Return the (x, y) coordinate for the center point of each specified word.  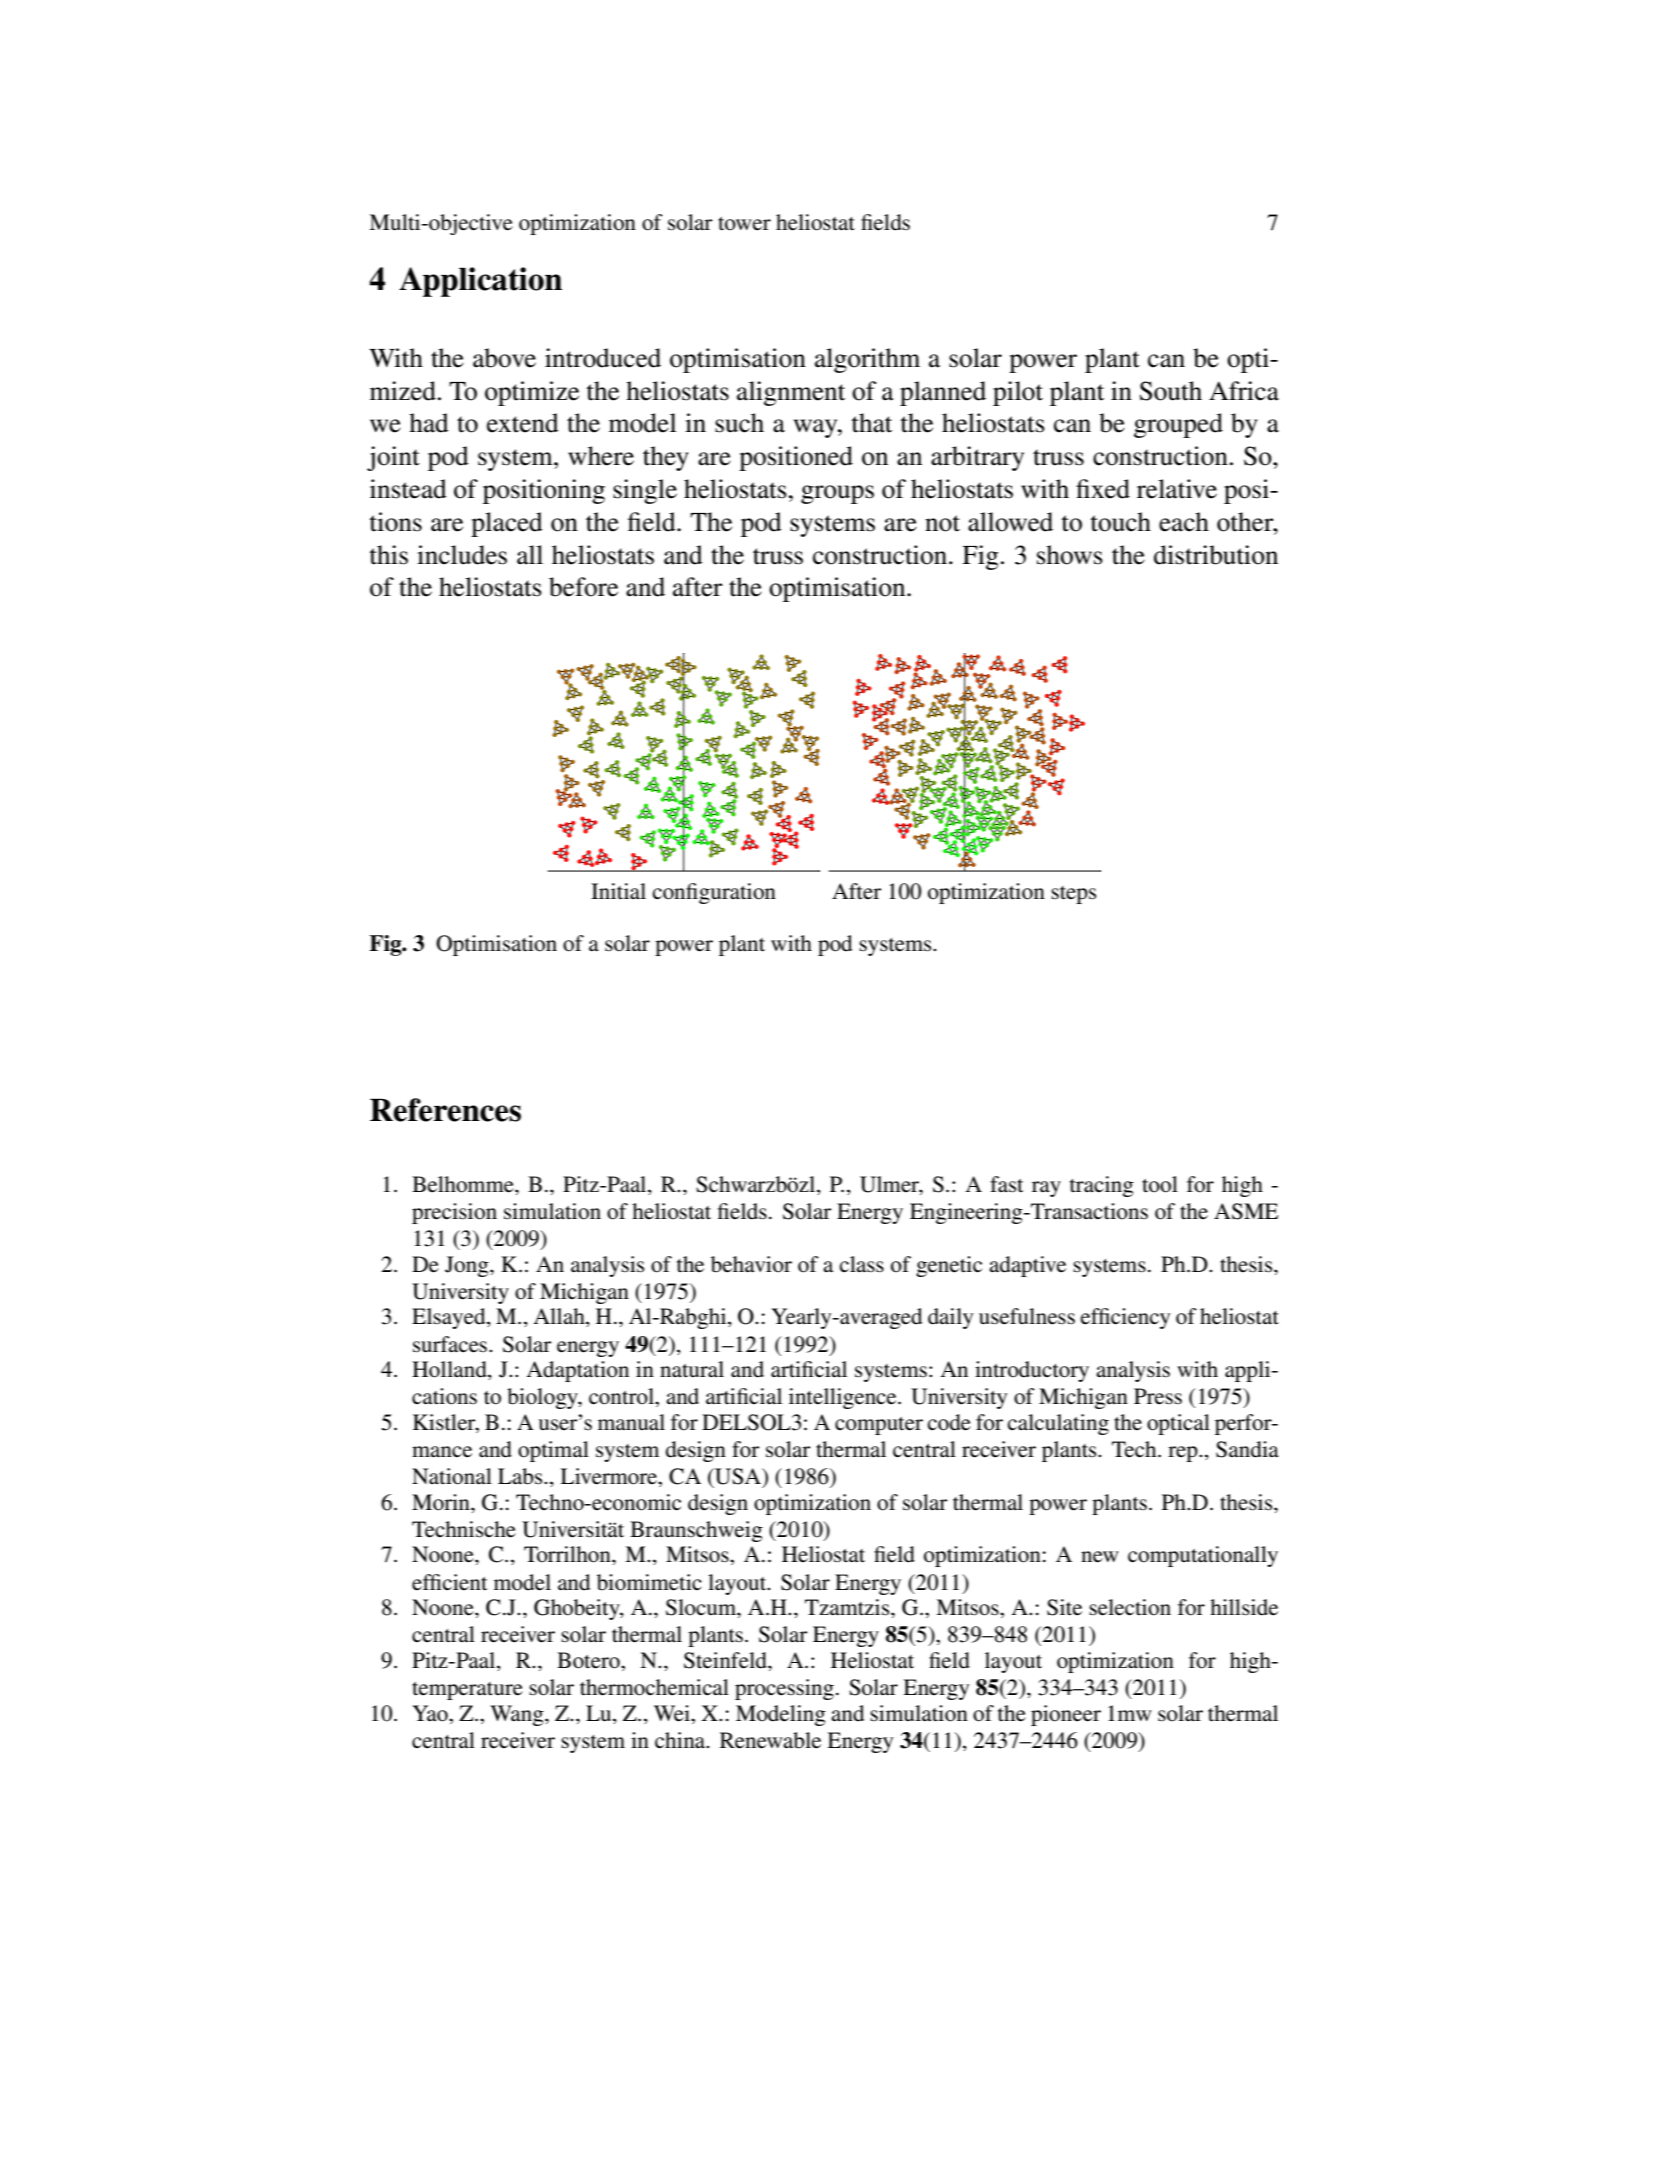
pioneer (1066, 1715)
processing (784, 1689)
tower (744, 224)
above (504, 358)
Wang (518, 1715)
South (1171, 391)
